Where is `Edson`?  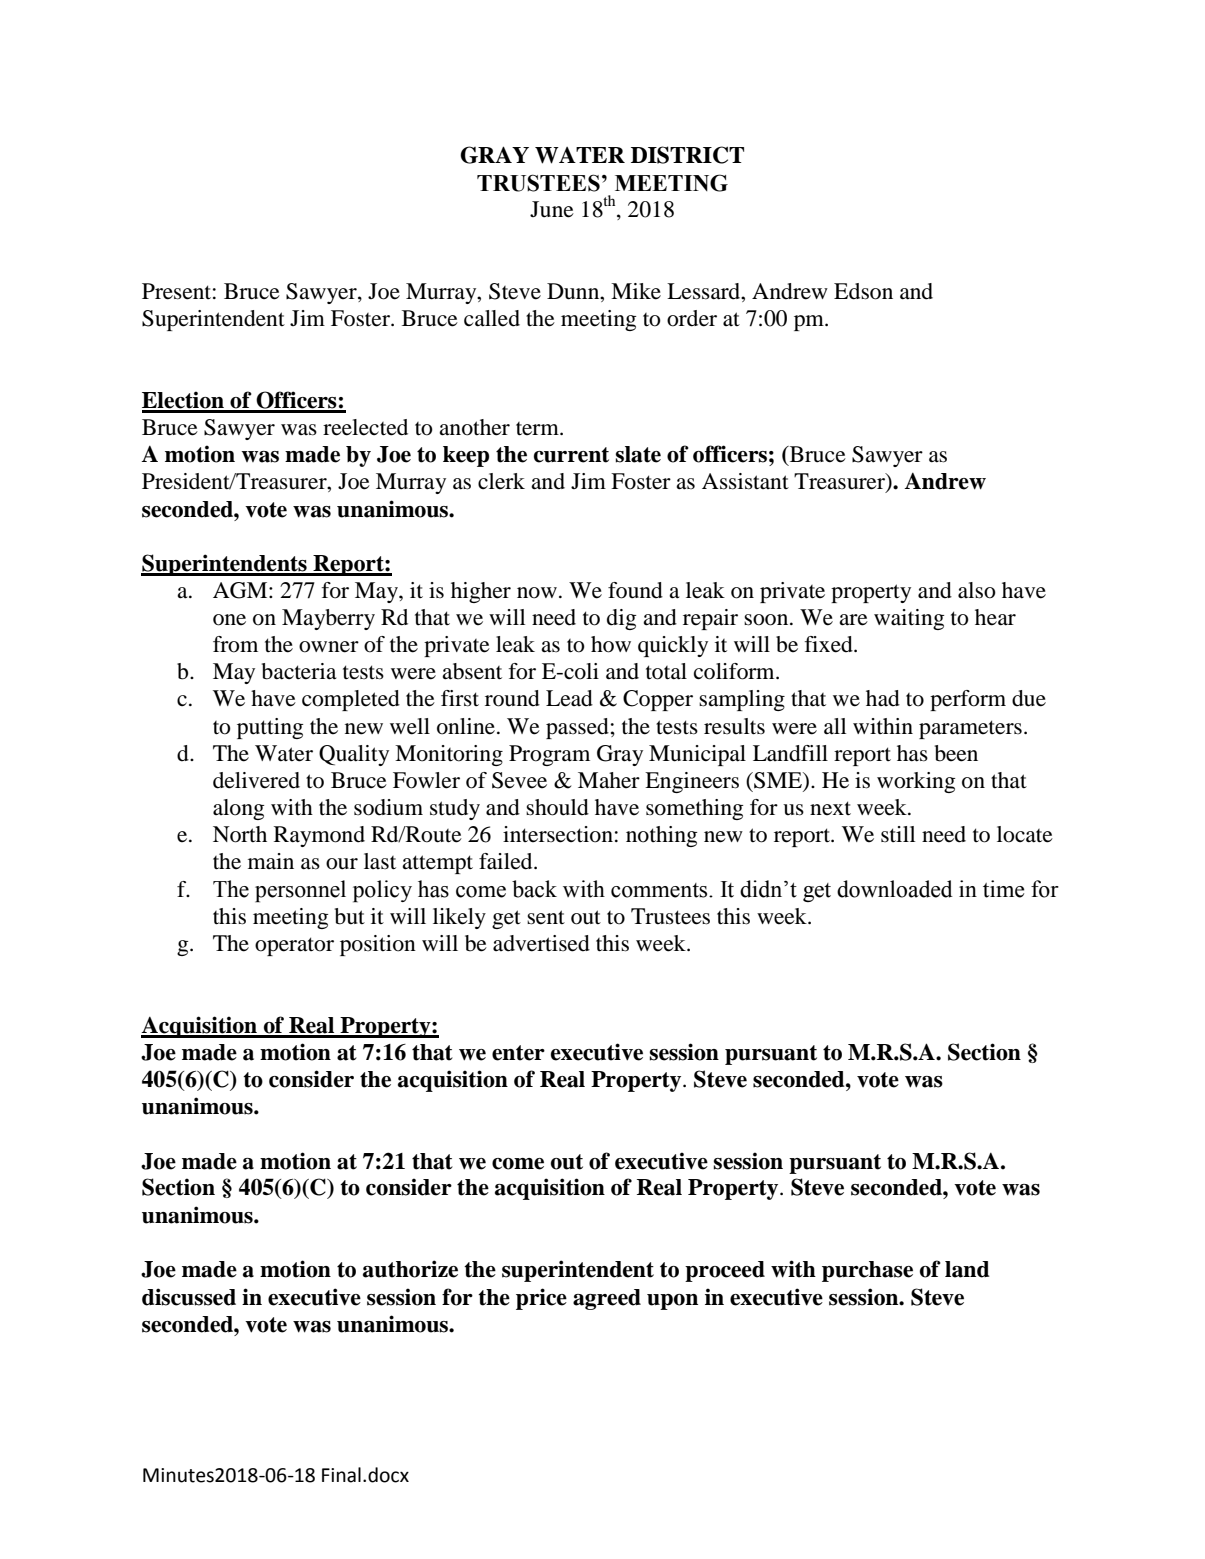 Edson is located at coordinates (863, 291).
